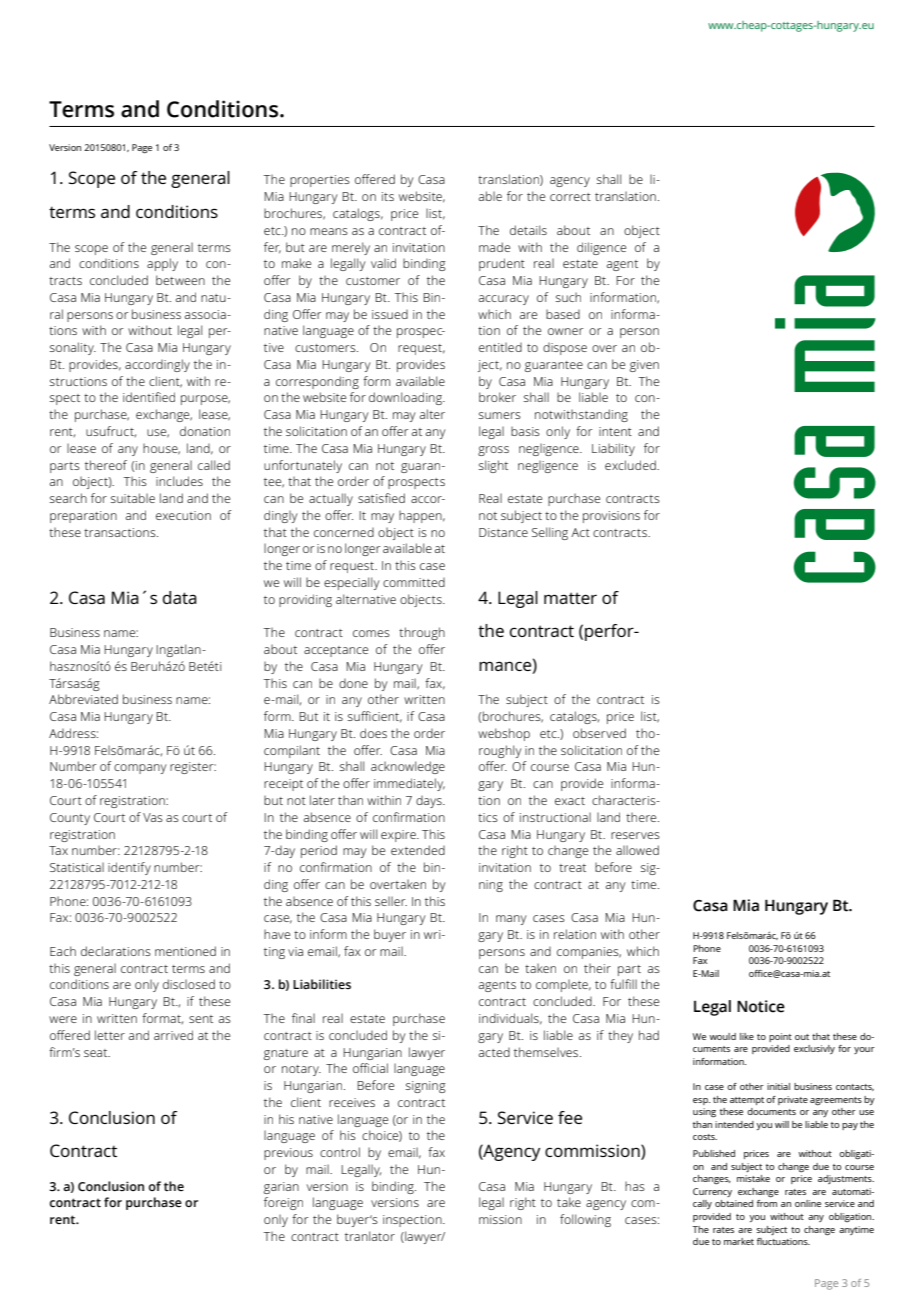 This document has width=924, height=1308. What do you see at coordinates (129, 868) in the document?
I see `identify` at bounding box center [129, 868].
